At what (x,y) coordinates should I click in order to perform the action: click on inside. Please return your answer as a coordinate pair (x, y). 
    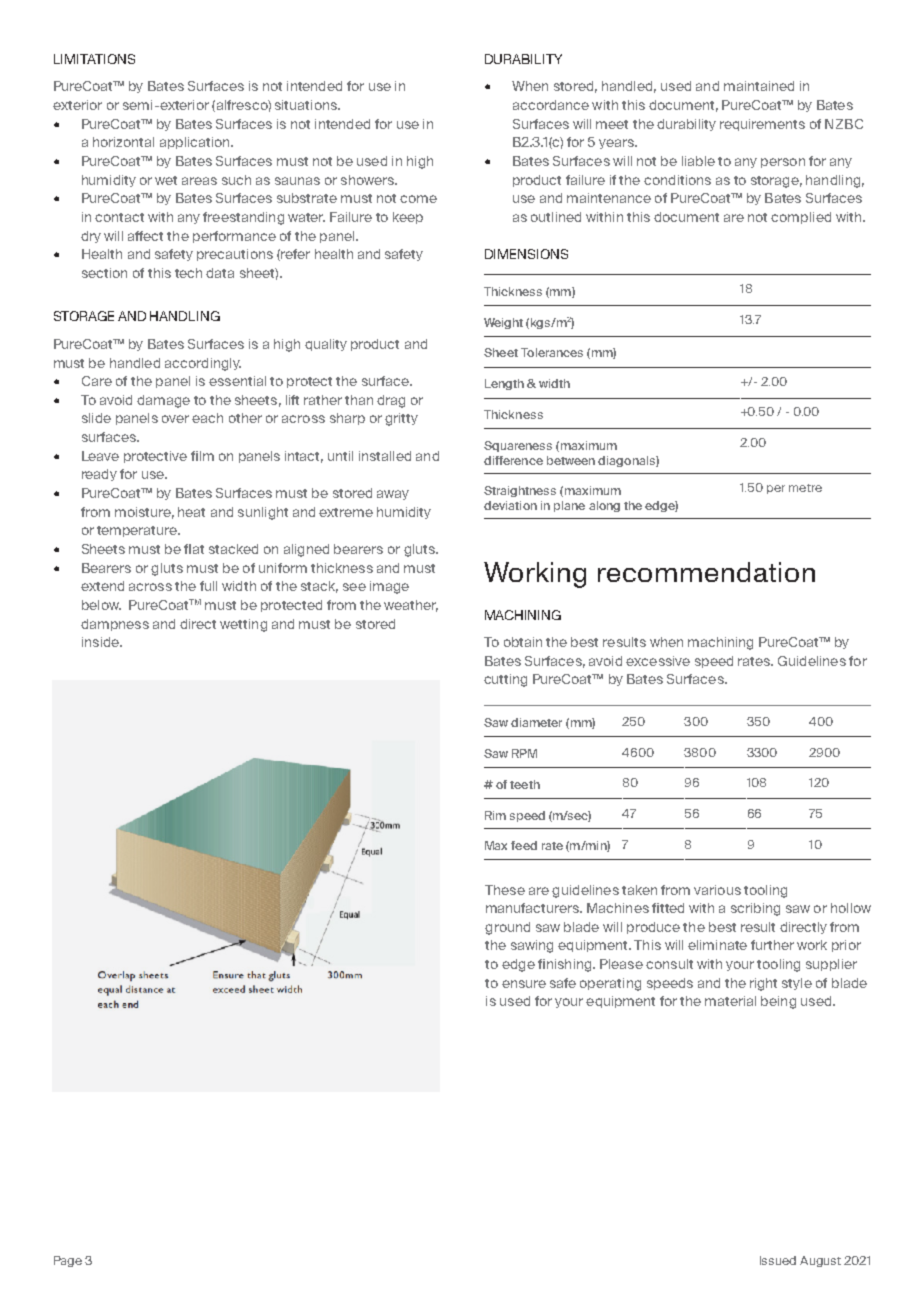
    Looking at the image, I should click on (102, 642).
